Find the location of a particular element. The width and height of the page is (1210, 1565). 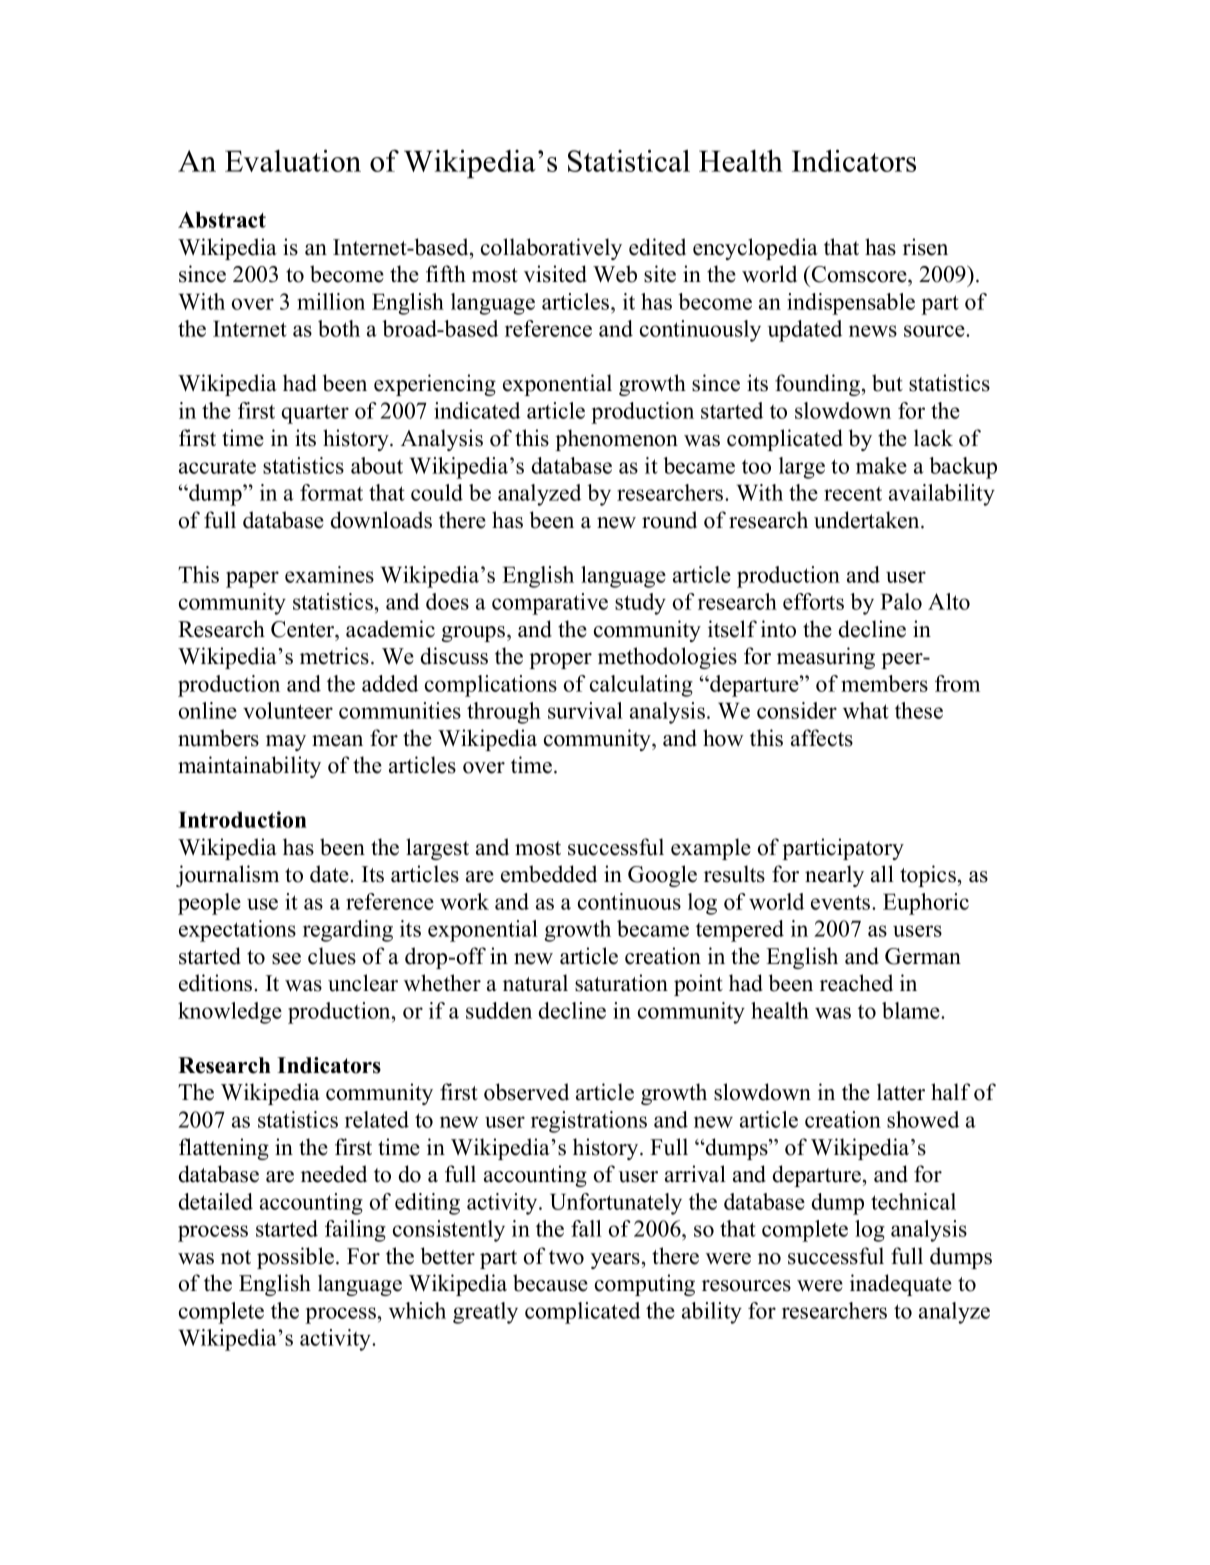

inadequate is located at coordinates (901, 1285).
